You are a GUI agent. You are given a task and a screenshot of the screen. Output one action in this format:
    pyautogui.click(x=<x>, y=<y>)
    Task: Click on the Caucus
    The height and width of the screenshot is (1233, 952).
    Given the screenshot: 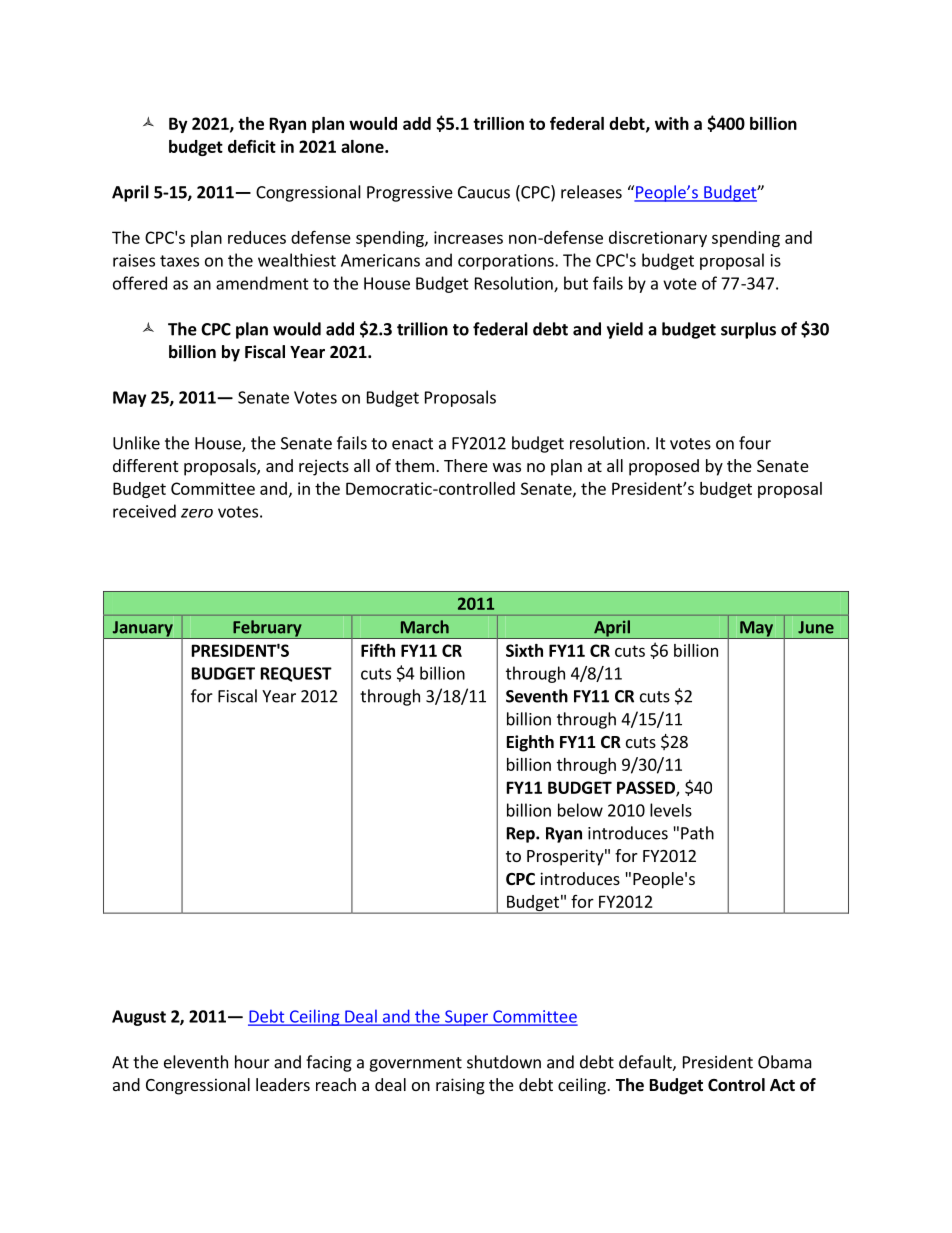 What is the action you would take?
    pyautogui.click(x=484, y=192)
